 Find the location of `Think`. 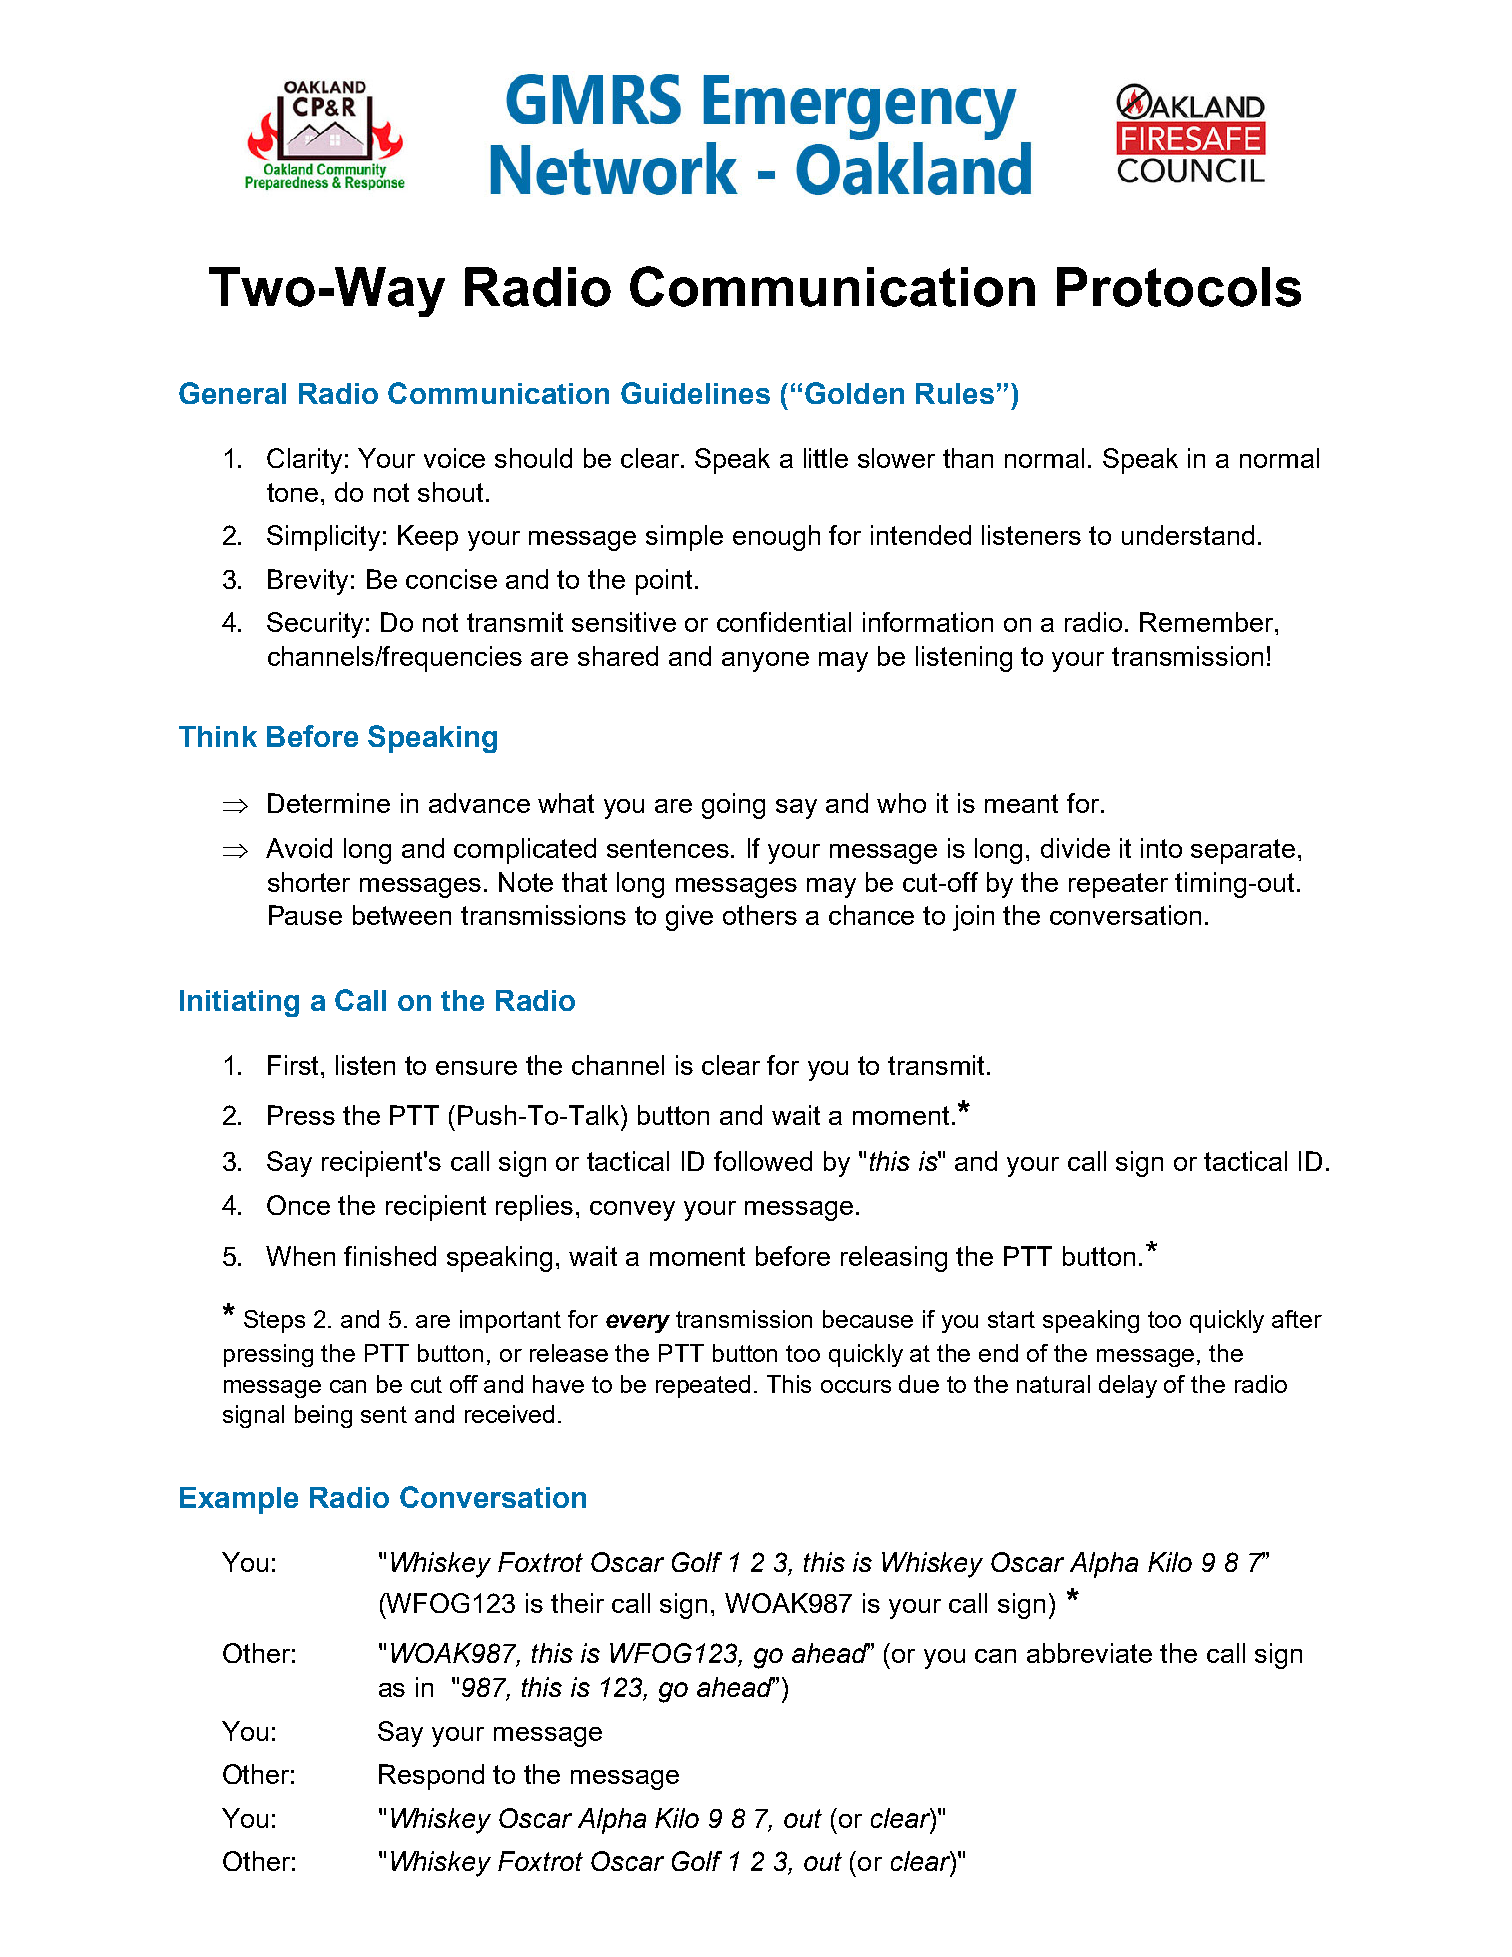

Think is located at coordinates (218, 736).
